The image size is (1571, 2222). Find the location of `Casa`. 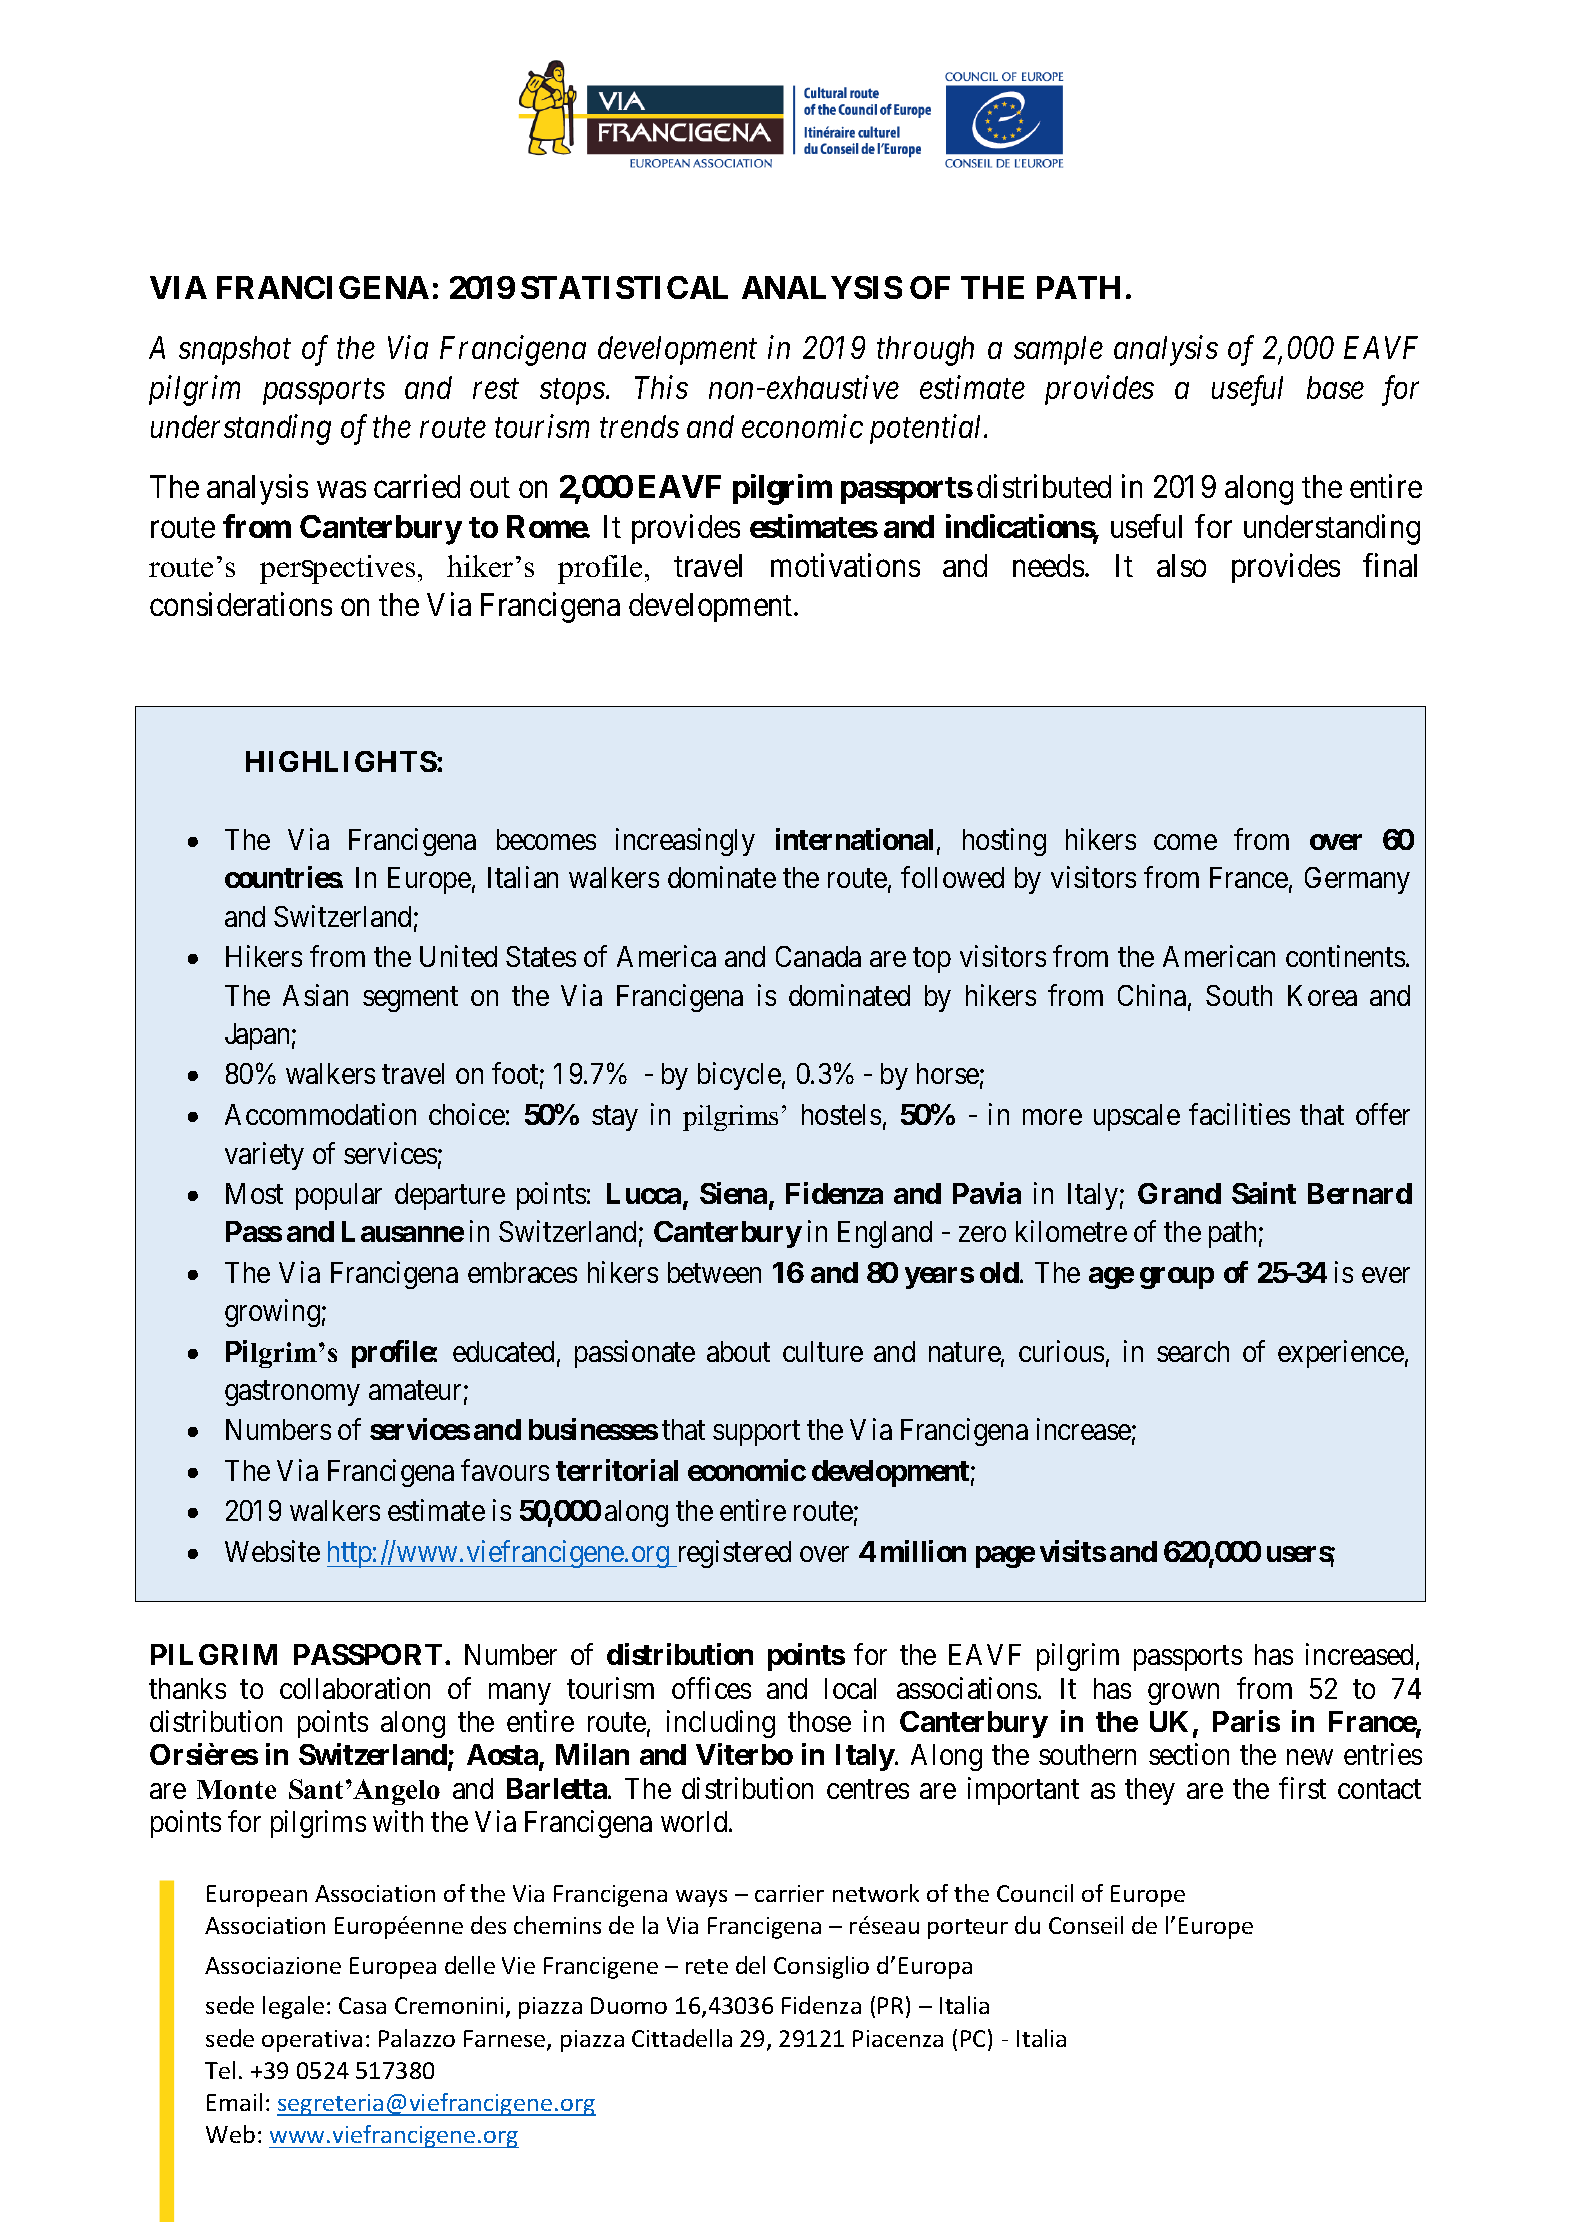

Casa is located at coordinates (362, 2005).
